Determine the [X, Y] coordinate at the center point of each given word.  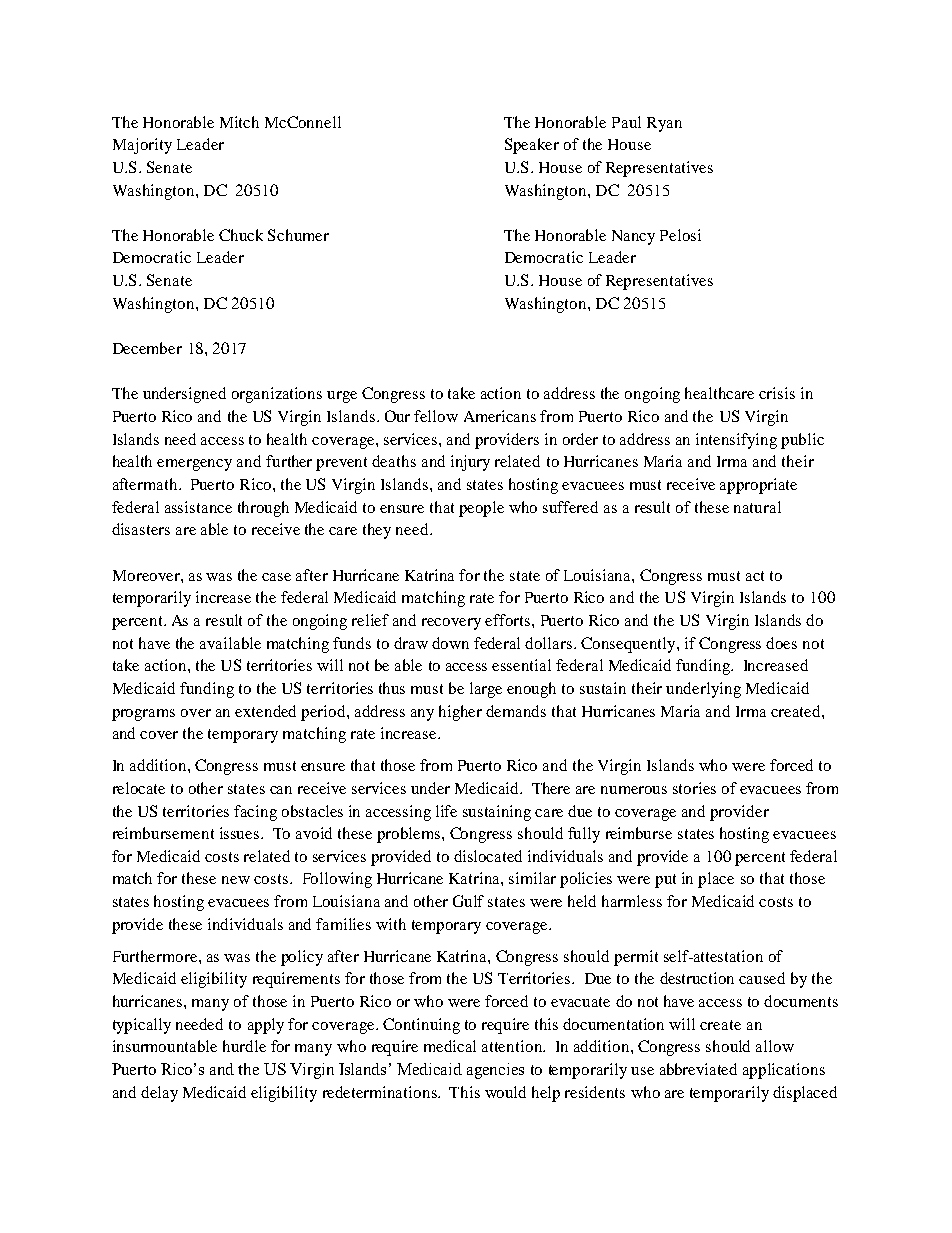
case [276, 577]
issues [241, 833]
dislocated [488, 856]
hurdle [244, 1046]
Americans [500, 416]
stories [694, 788]
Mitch [239, 122]
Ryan [664, 124]
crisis [777, 393]
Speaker [532, 146]
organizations [277, 395]
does [781, 643]
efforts [507, 620]
